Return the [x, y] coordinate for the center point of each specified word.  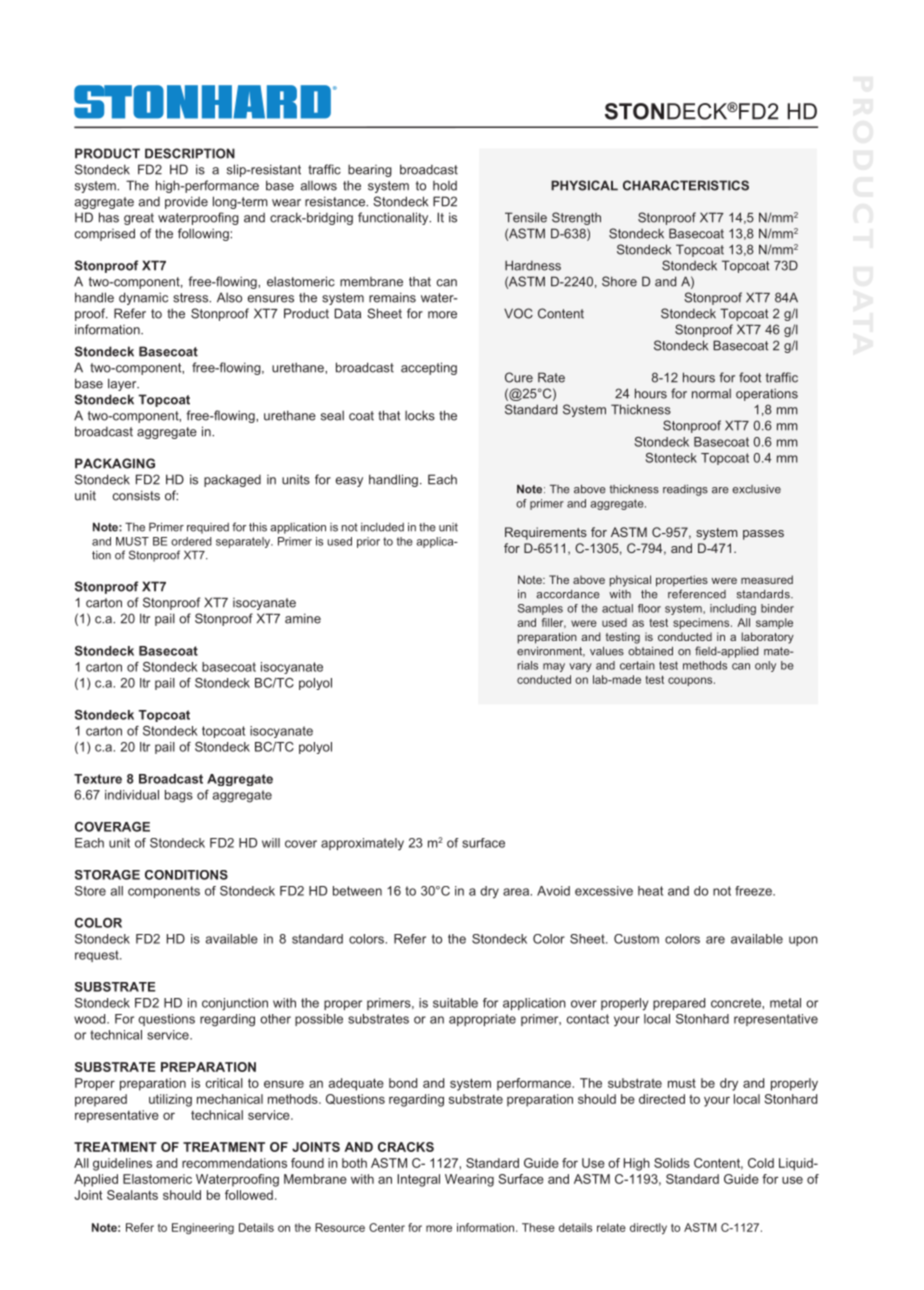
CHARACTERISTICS [686, 185]
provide [186, 202]
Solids [672, 1163]
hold [445, 186]
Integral [418, 1180]
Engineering [203, 1229]
